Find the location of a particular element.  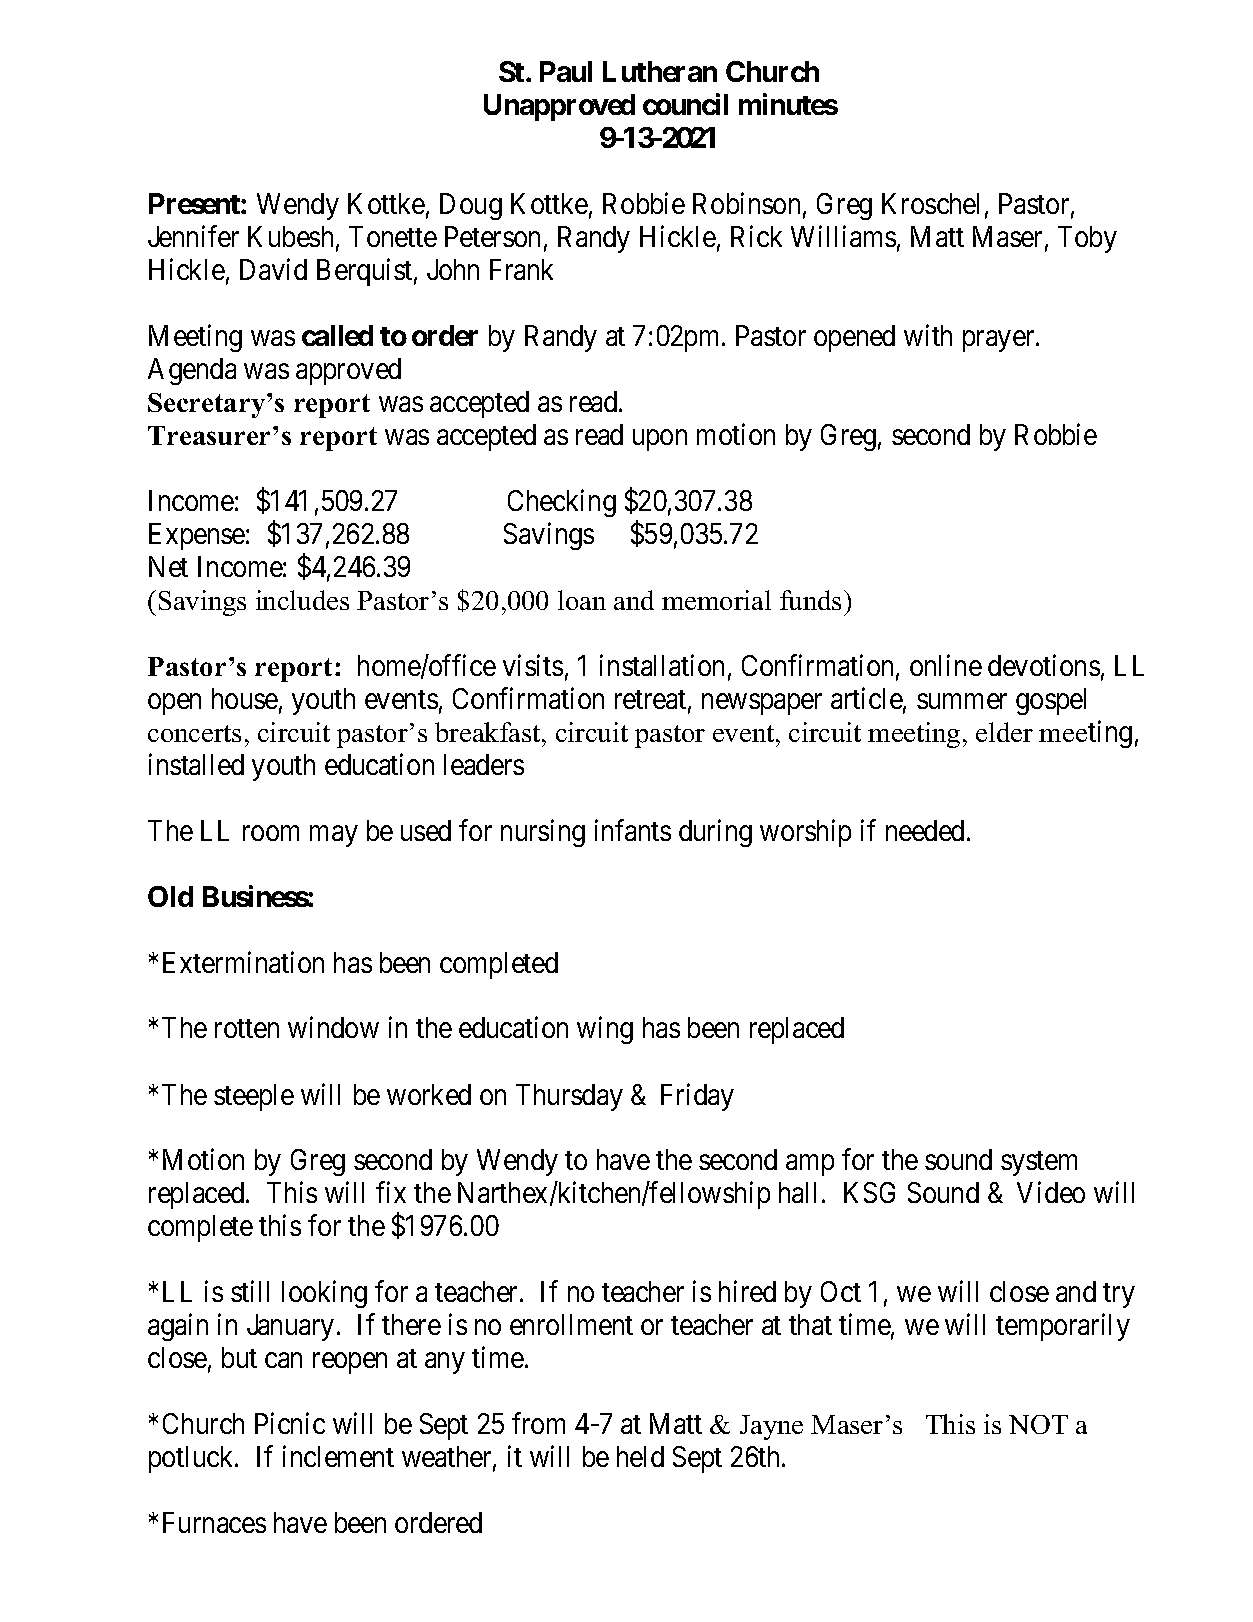

Picnic is located at coordinates (290, 1423).
